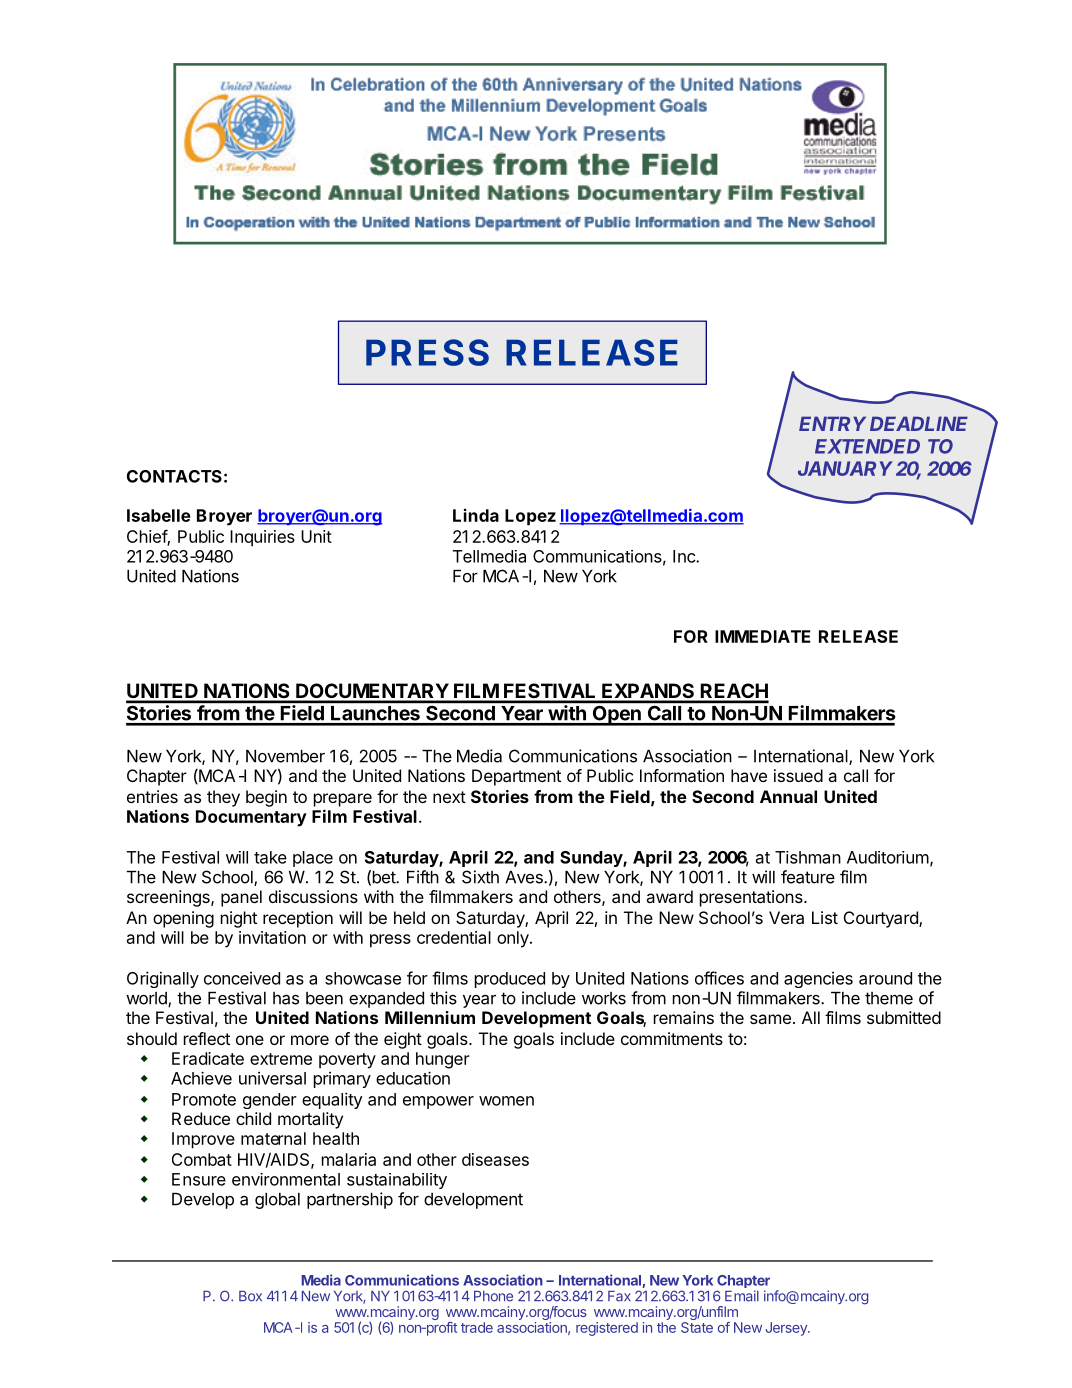 This image has height=1388, width=1072. What do you see at coordinates (516, 777) in the image?
I see `Department` at bounding box center [516, 777].
